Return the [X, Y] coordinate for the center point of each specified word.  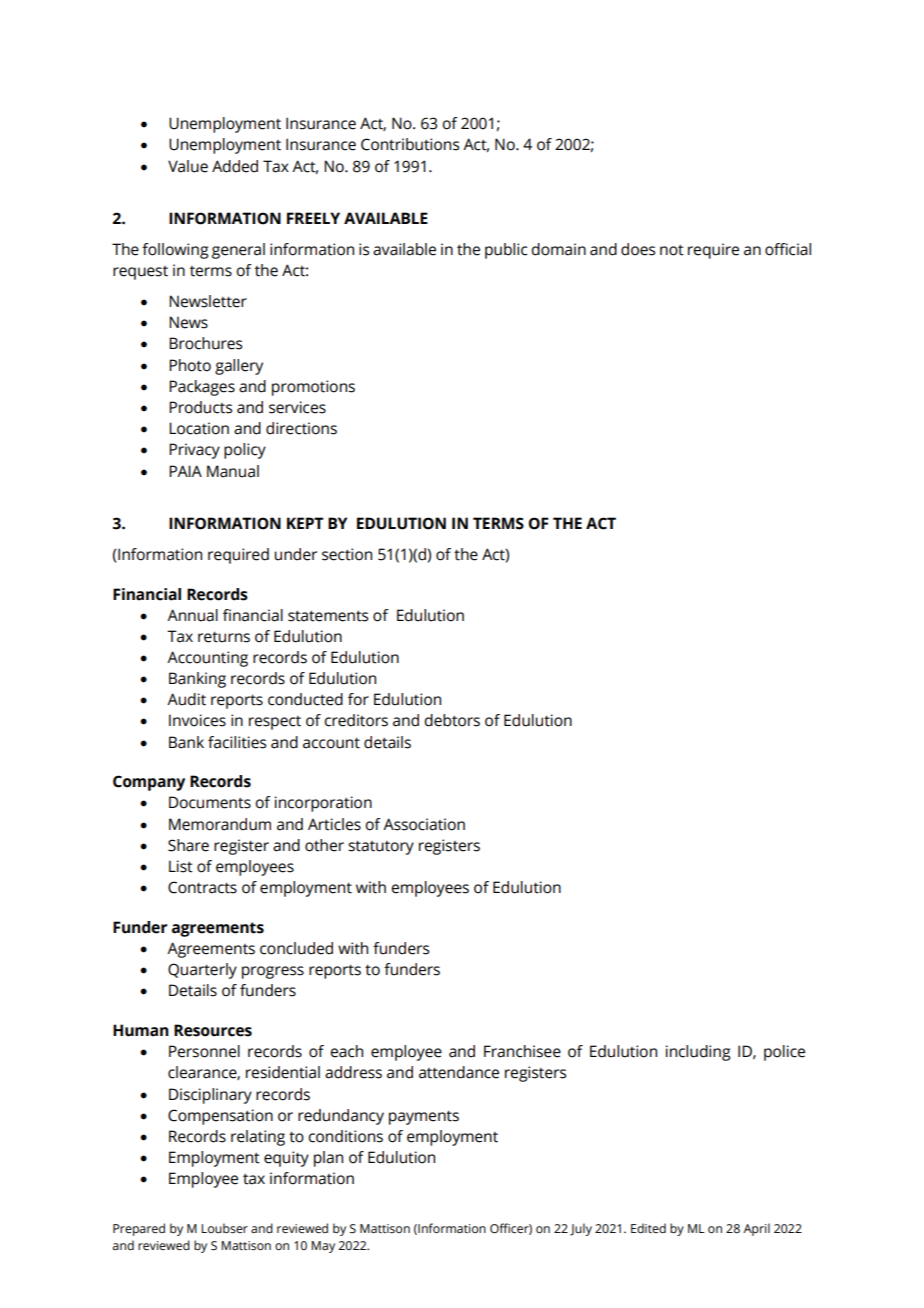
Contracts [202, 887]
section [347, 554]
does [638, 249]
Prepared [139, 1229]
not [672, 250]
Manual [233, 471]
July [581, 1229]
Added [235, 166]
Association [424, 824]
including [698, 1053]
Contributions [410, 144]
